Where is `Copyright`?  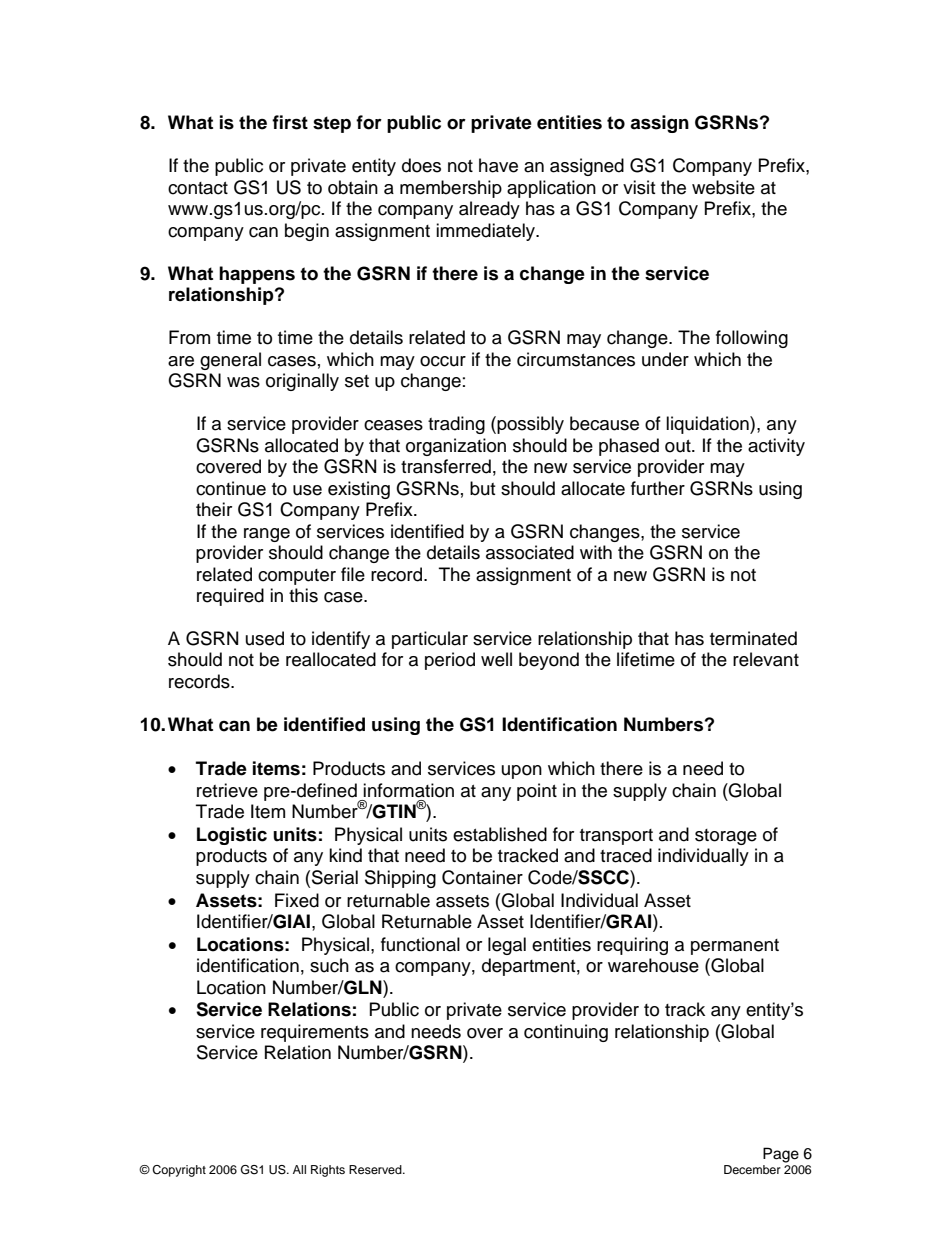
Copyright is located at coordinates (179, 1171).
